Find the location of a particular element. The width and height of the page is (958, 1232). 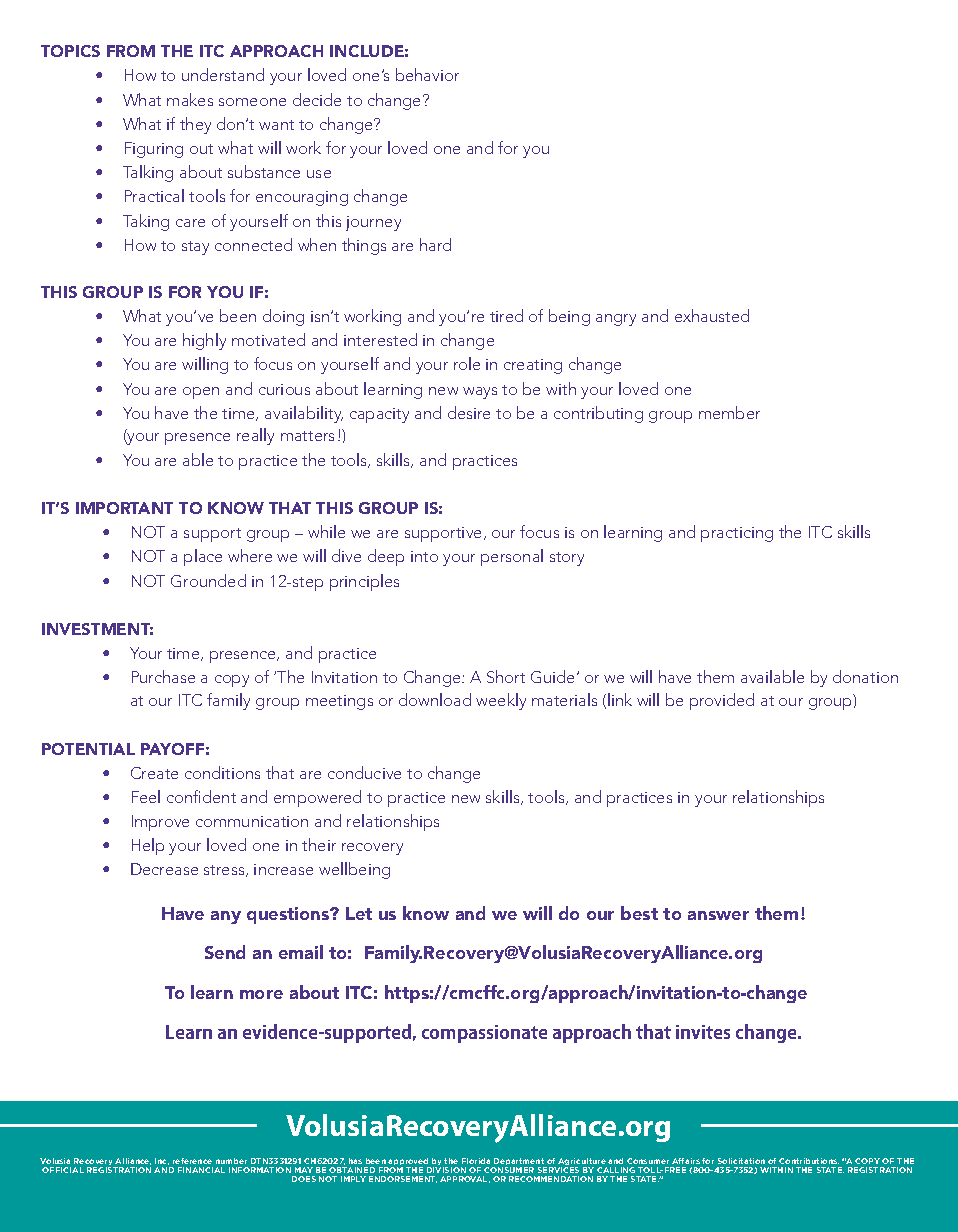

Solicitation is located at coordinates (741, 1161).
